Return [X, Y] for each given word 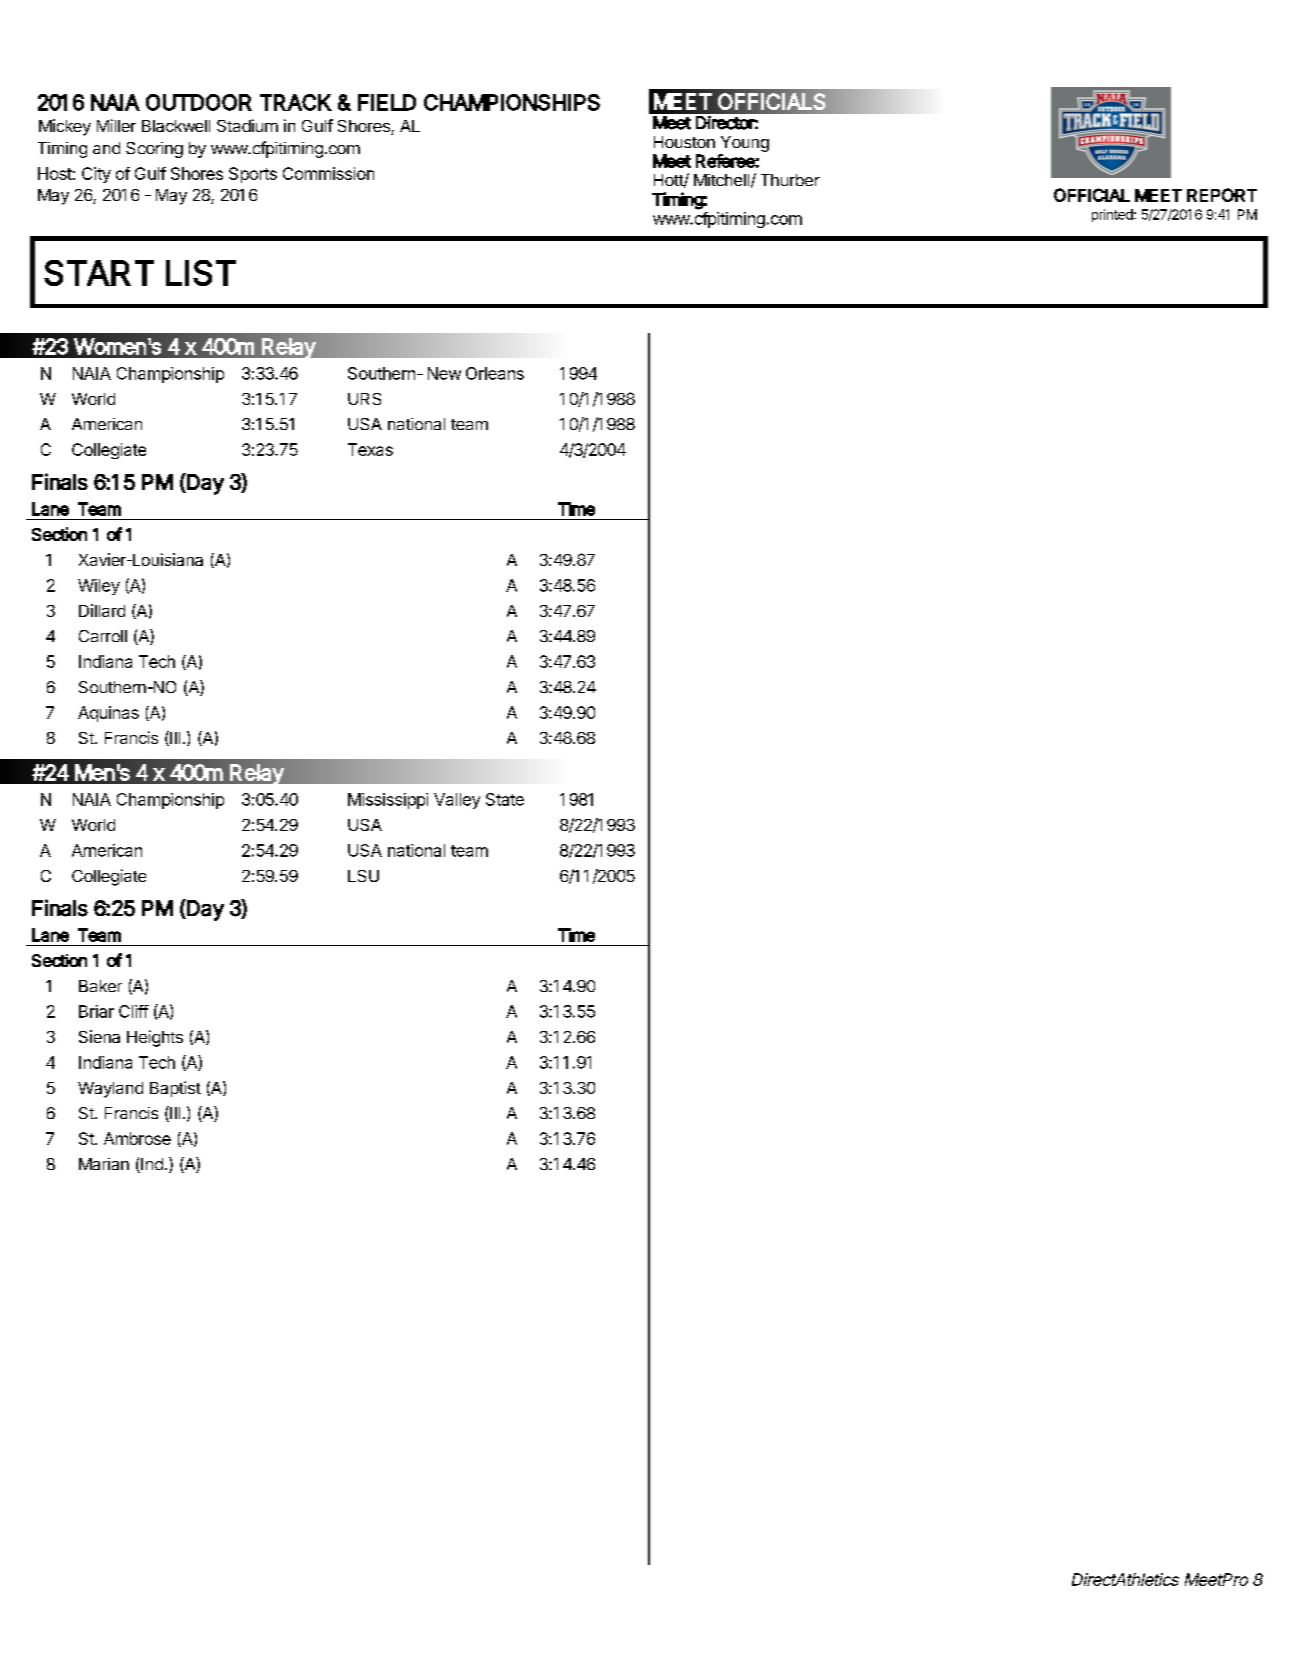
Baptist [175, 1089]
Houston [684, 142]
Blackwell [176, 126]
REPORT [1222, 195]
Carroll [103, 636]
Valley [457, 801]
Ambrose [137, 1138]
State [505, 799]
